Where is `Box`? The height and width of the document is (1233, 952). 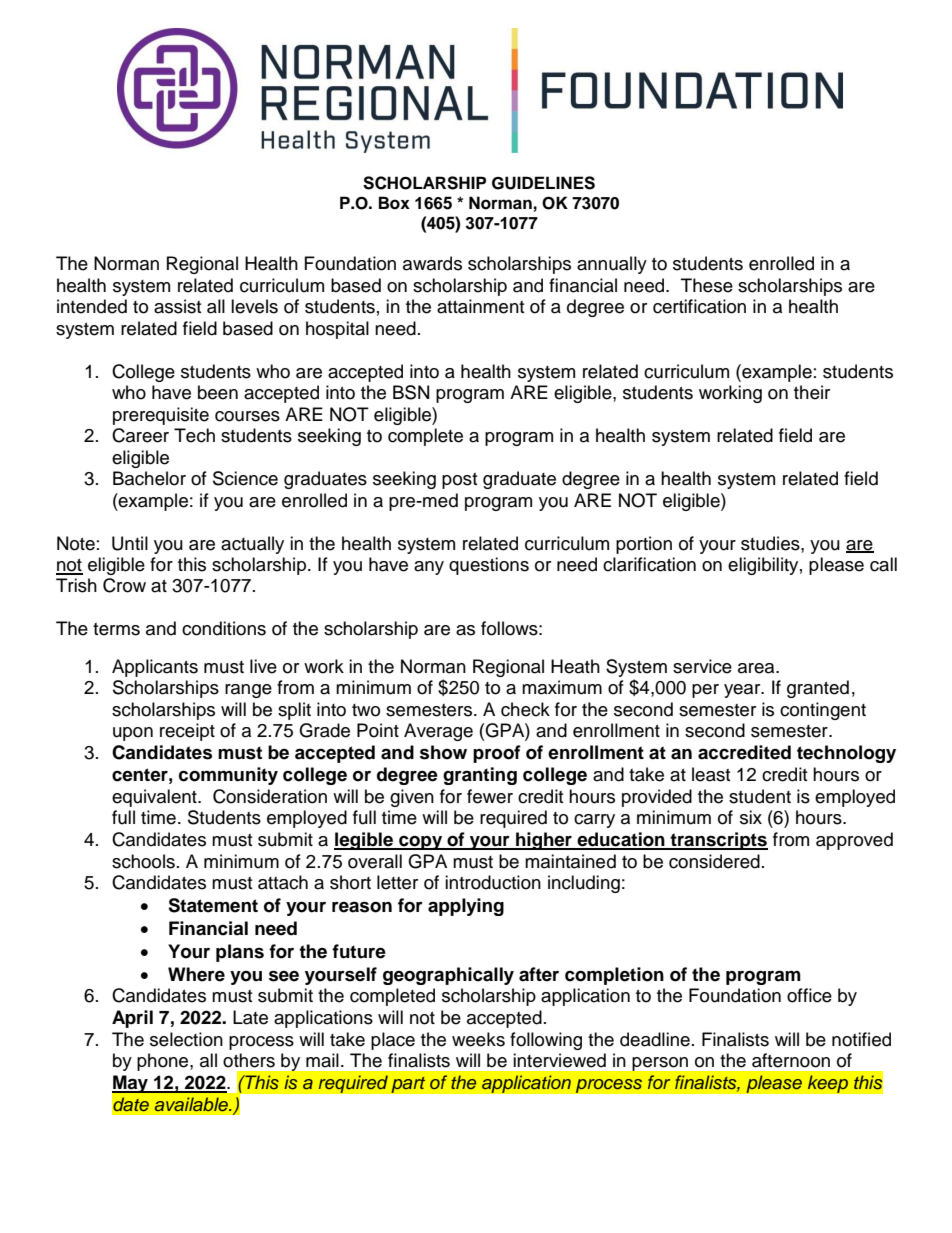
Box is located at coordinates (394, 203).
